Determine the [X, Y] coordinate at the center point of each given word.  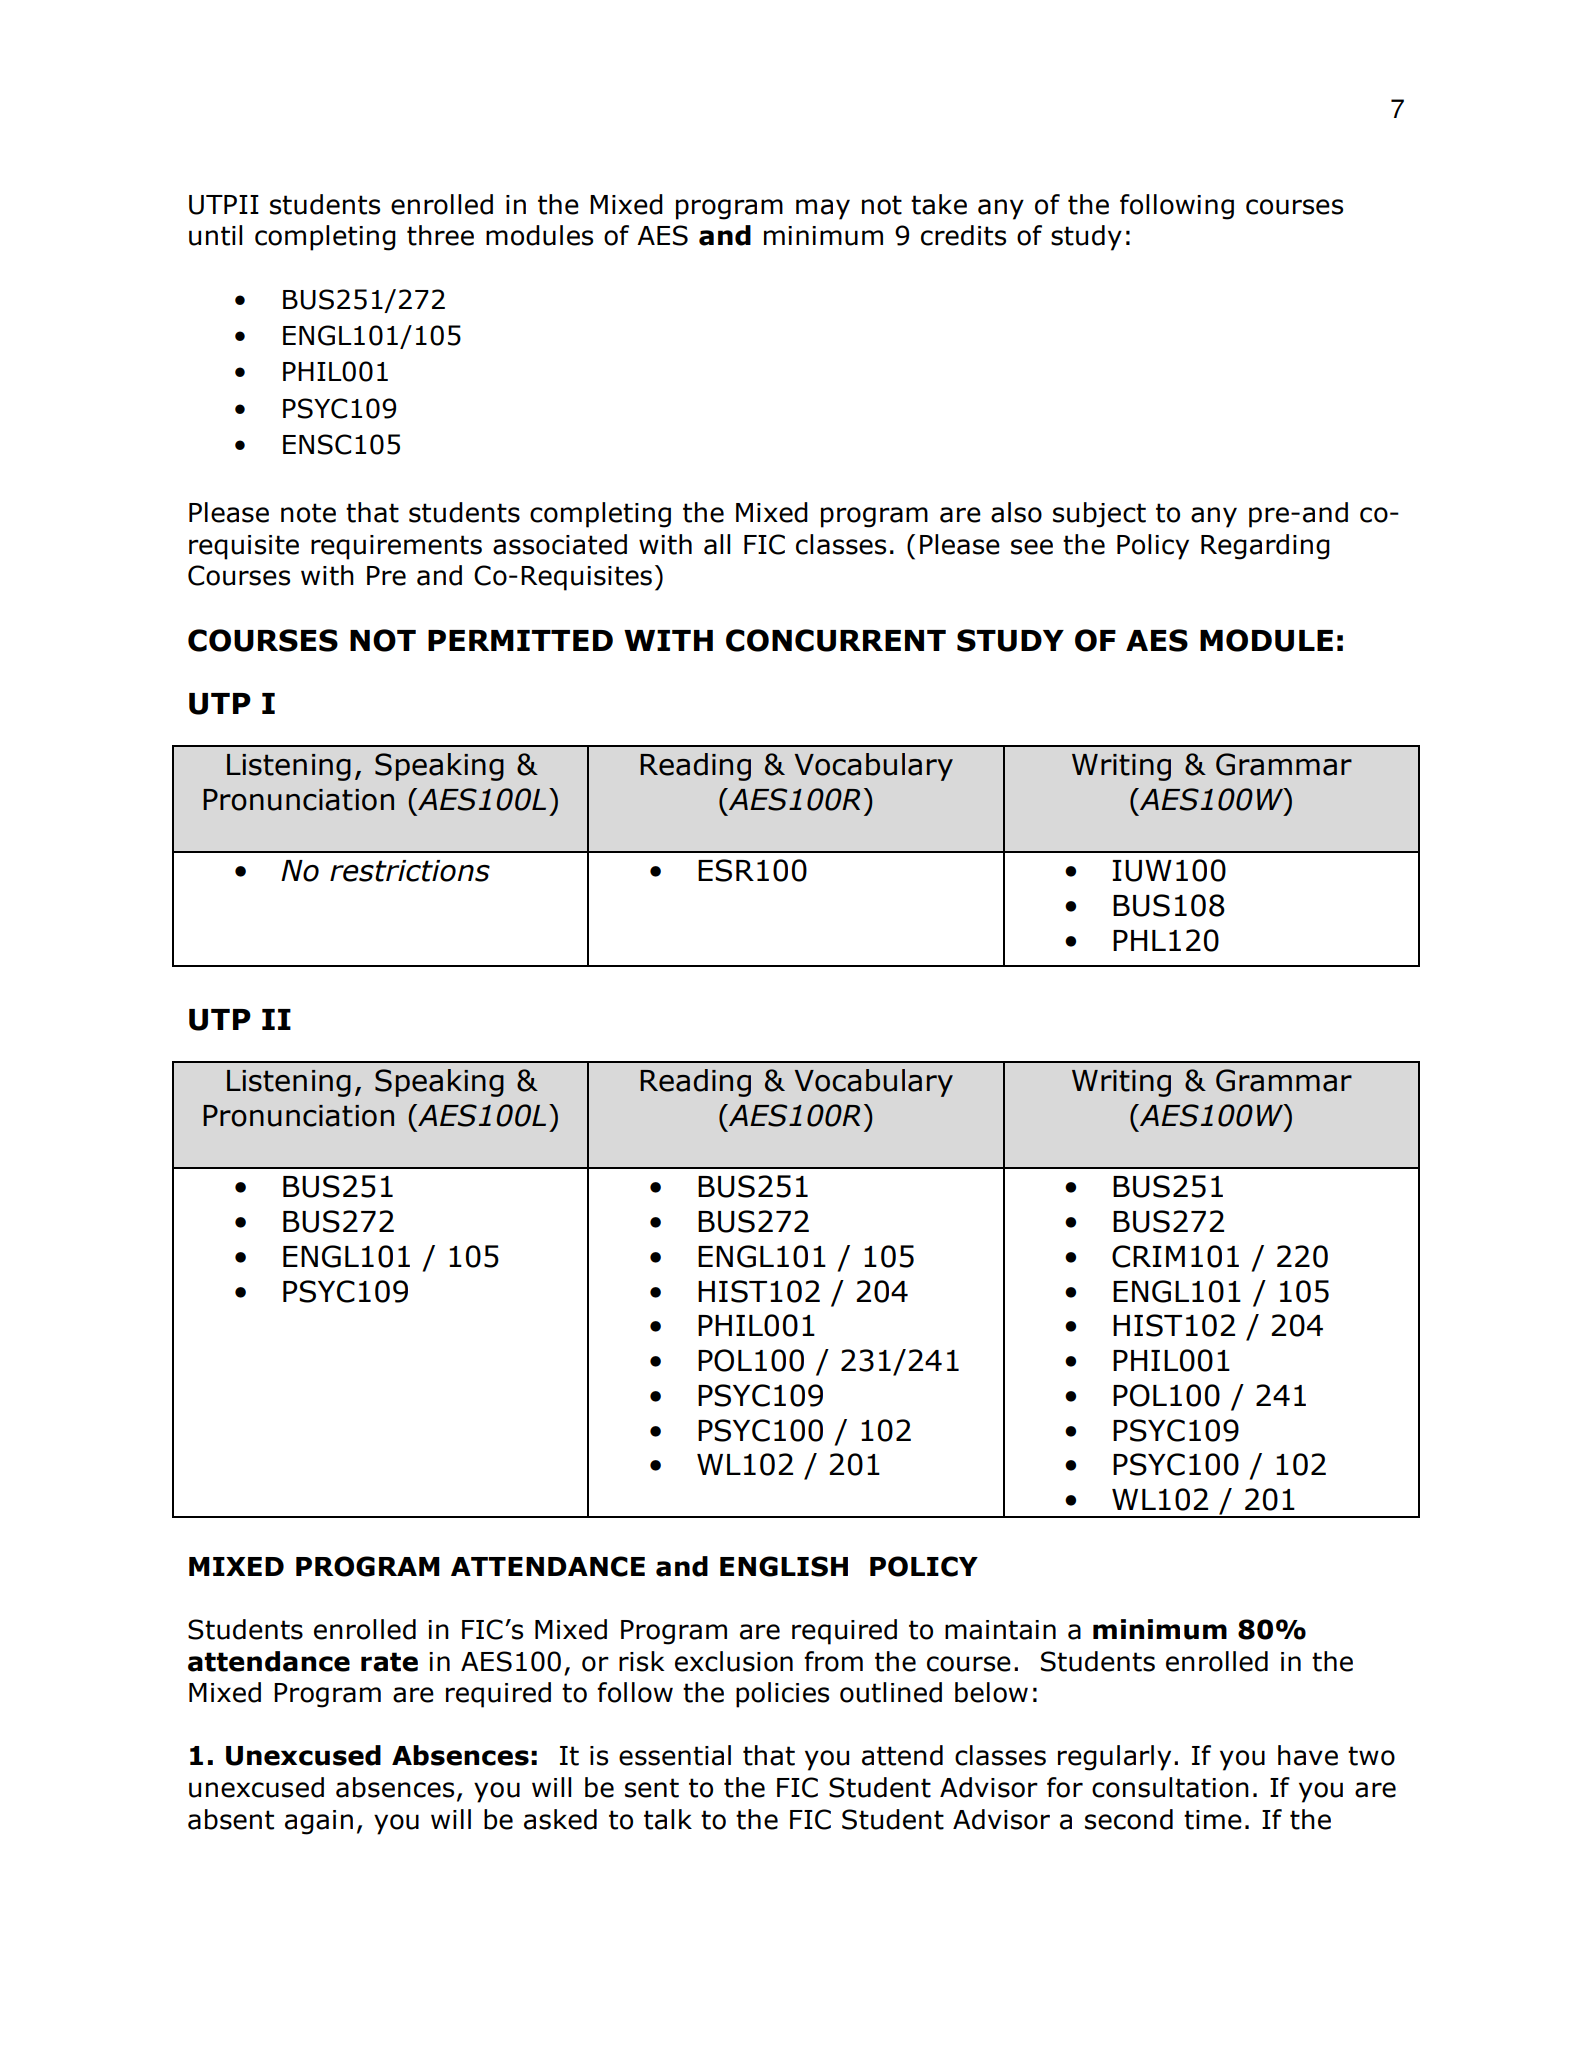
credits [963, 235]
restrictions [410, 871]
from [833, 1661]
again [319, 1822]
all [717, 544]
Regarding [1265, 547]
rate [389, 1662]
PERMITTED [520, 640]
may [823, 209]
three [440, 235]
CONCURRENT [836, 640]
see [1032, 547]
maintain [1000, 1630]
